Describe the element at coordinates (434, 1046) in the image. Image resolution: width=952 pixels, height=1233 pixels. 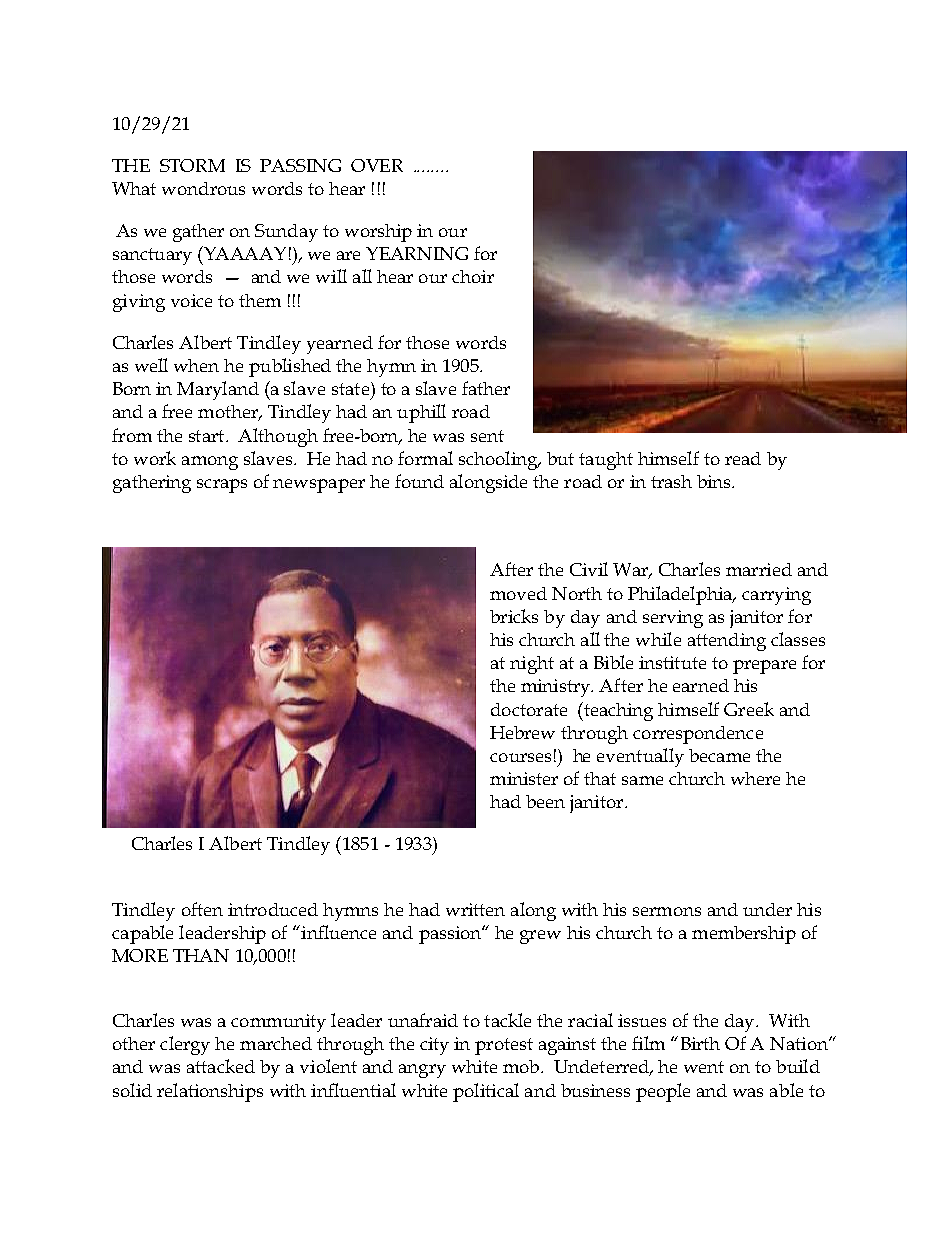
I see `city` at that location.
